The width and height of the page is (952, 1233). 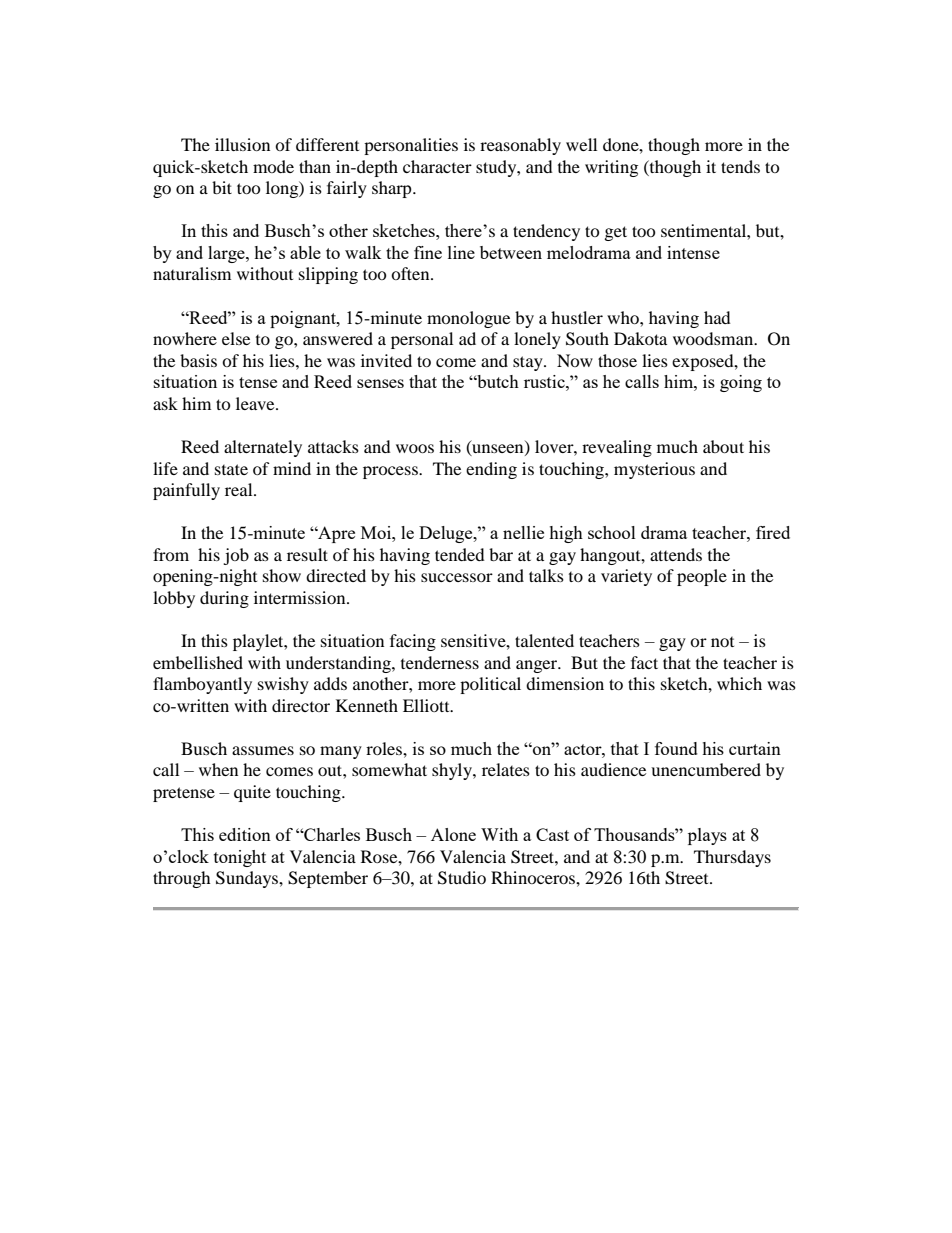 I want to click on Studio, so click(x=462, y=878).
